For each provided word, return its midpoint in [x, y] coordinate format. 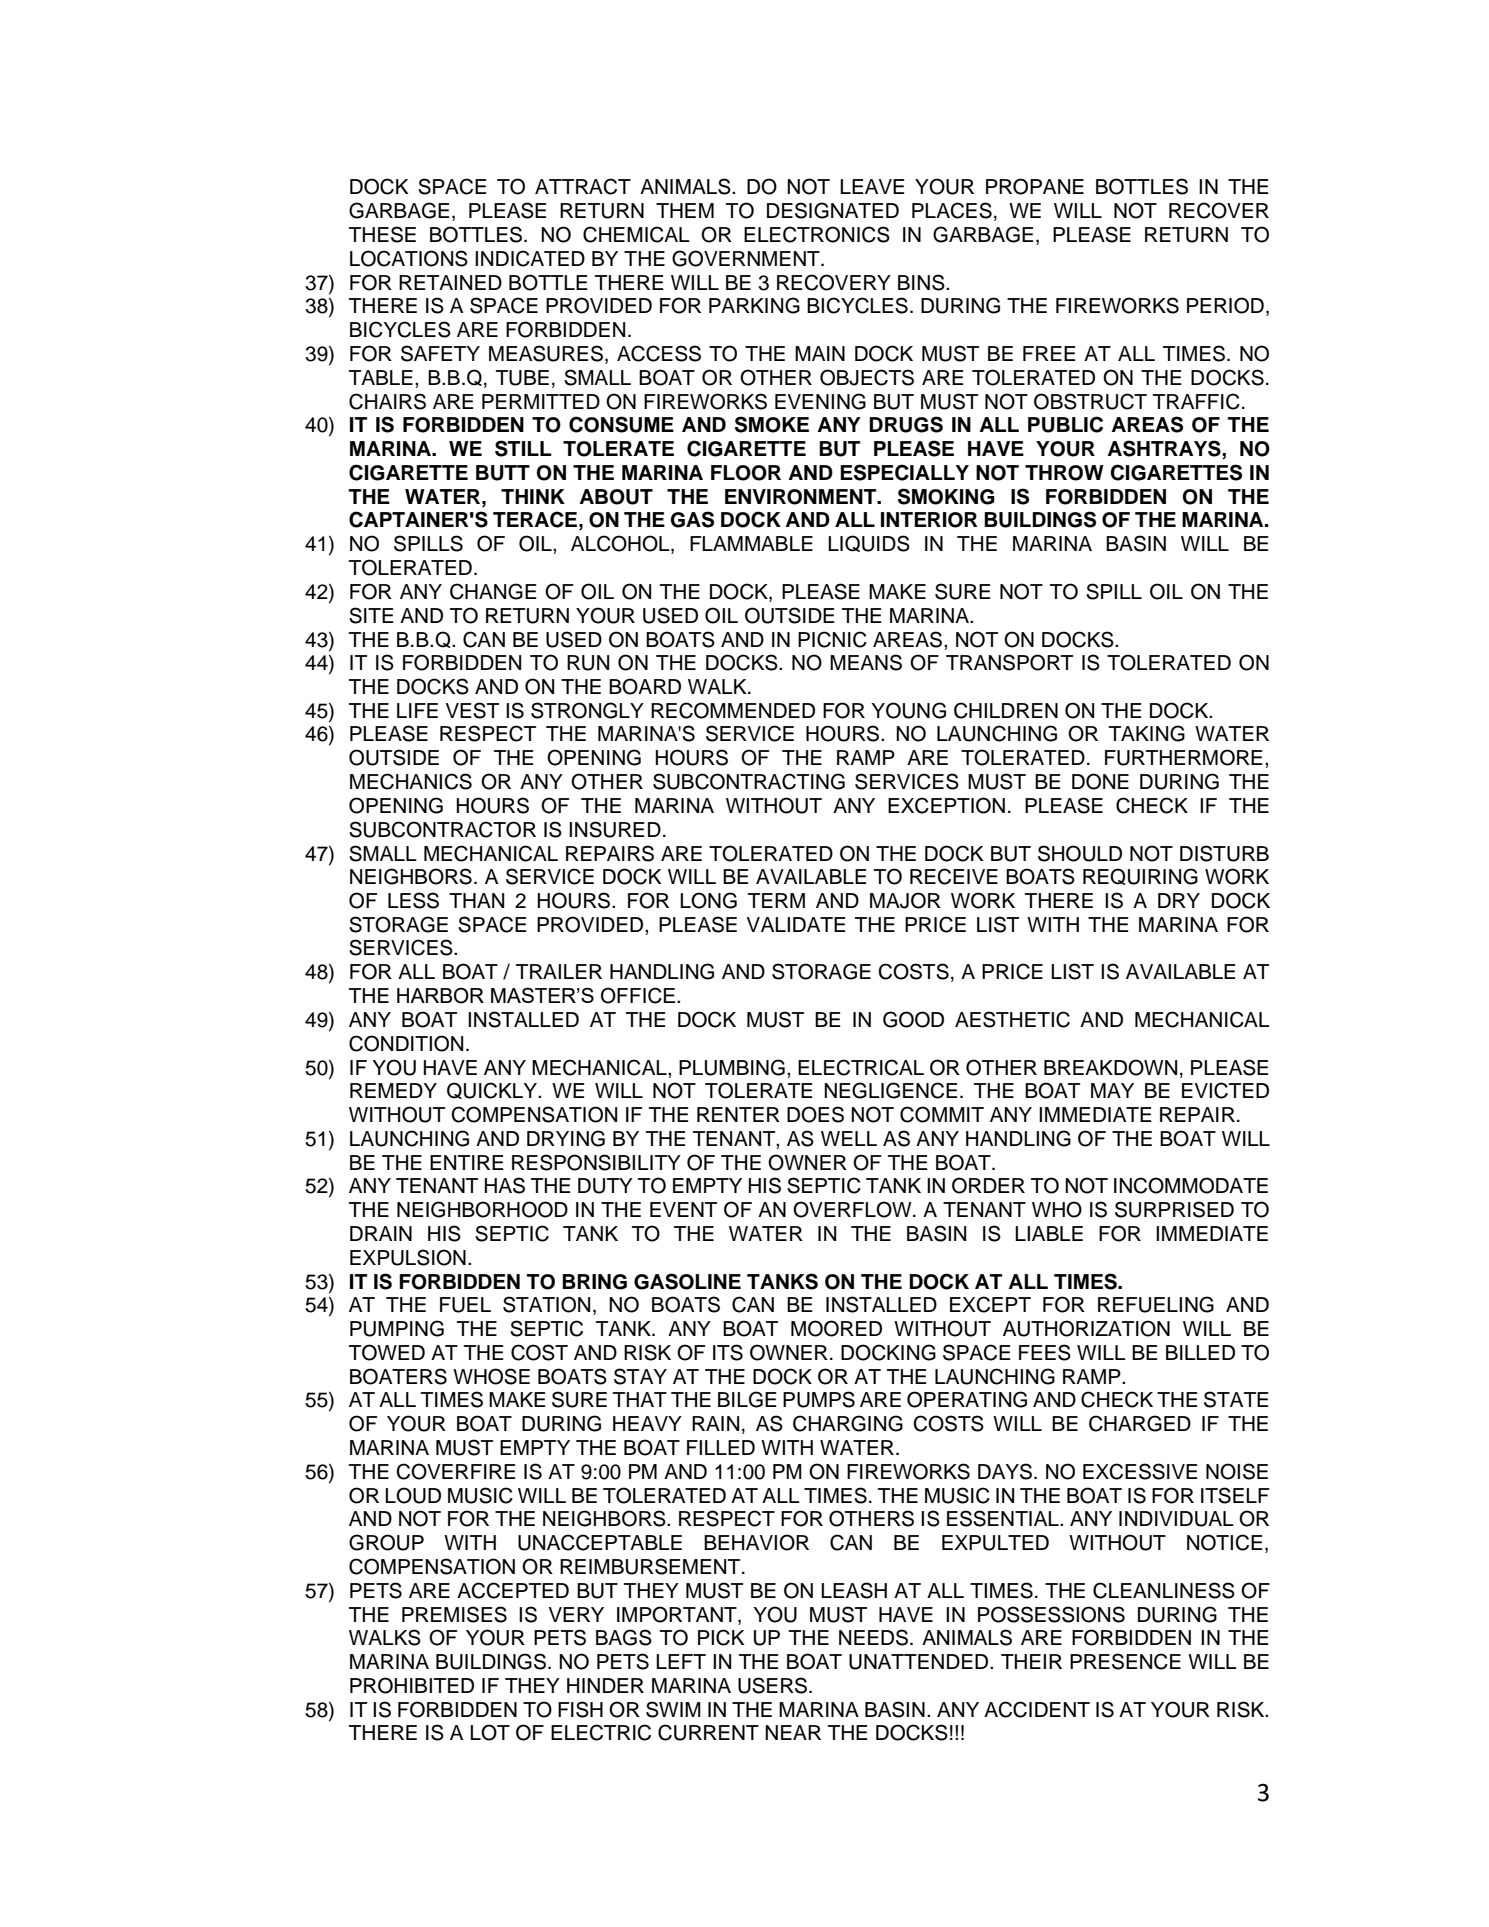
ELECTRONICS [817, 234]
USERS [774, 1685]
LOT [490, 1732]
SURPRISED [1174, 1209]
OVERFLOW [853, 1209]
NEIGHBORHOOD [482, 1209]
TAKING [1147, 733]
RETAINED [450, 282]
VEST [472, 710]
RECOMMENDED [733, 710]
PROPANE [1035, 186]
